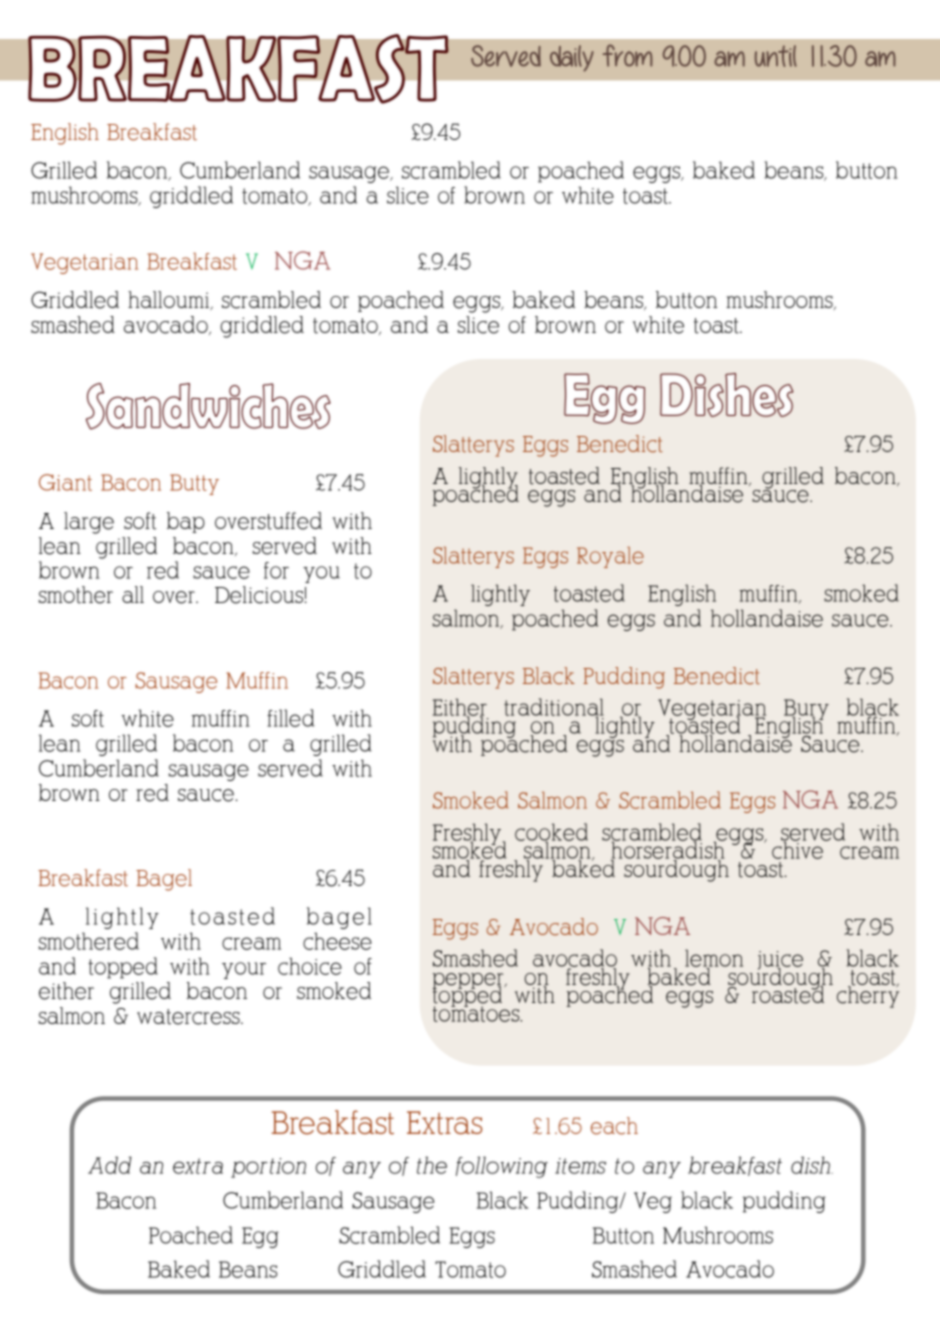  Describe the element at coordinates (110, 1165) in the image. I see `Add` at that location.
